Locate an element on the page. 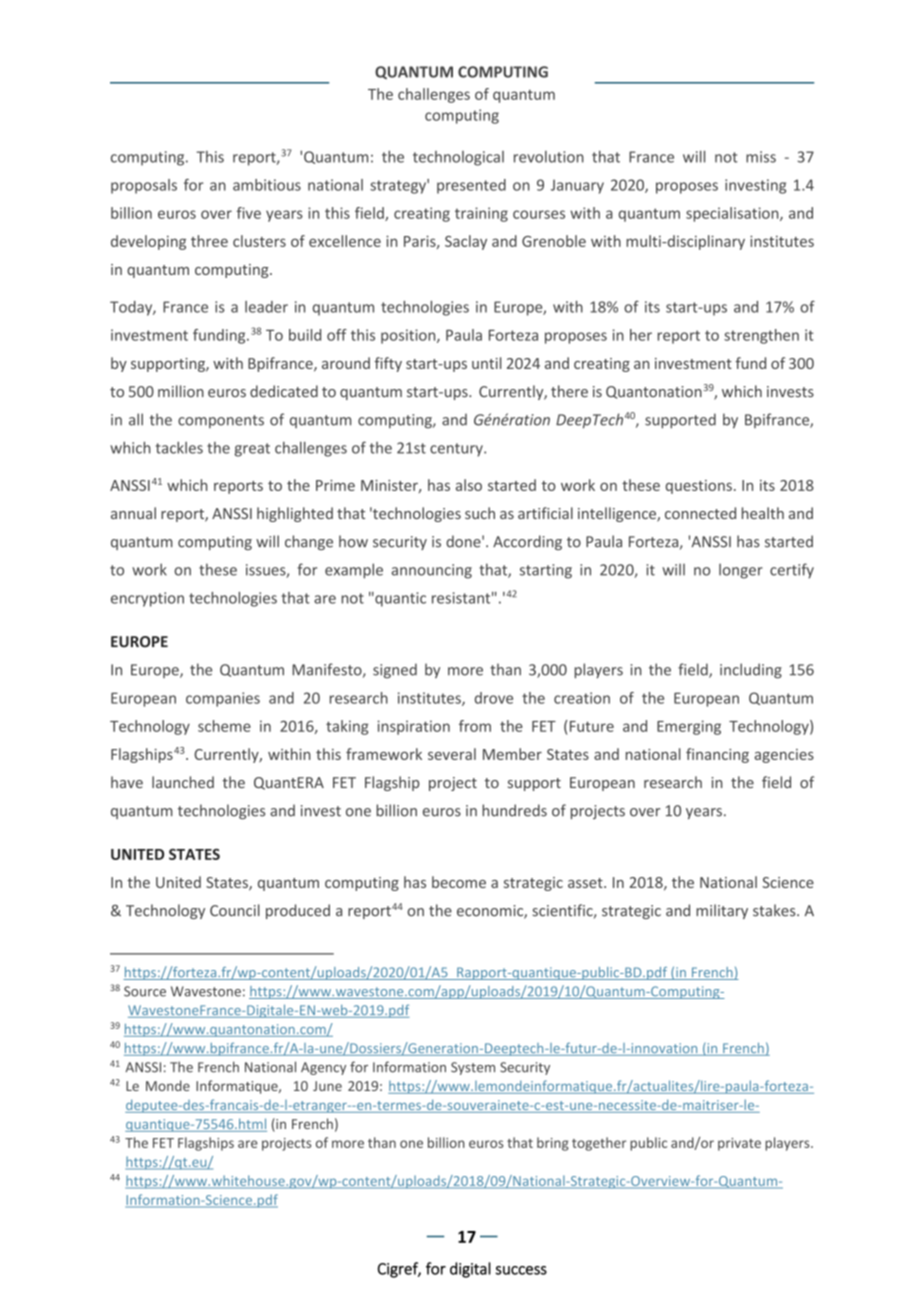 The image size is (924, 1308). scheme is located at coordinates (224, 726).
